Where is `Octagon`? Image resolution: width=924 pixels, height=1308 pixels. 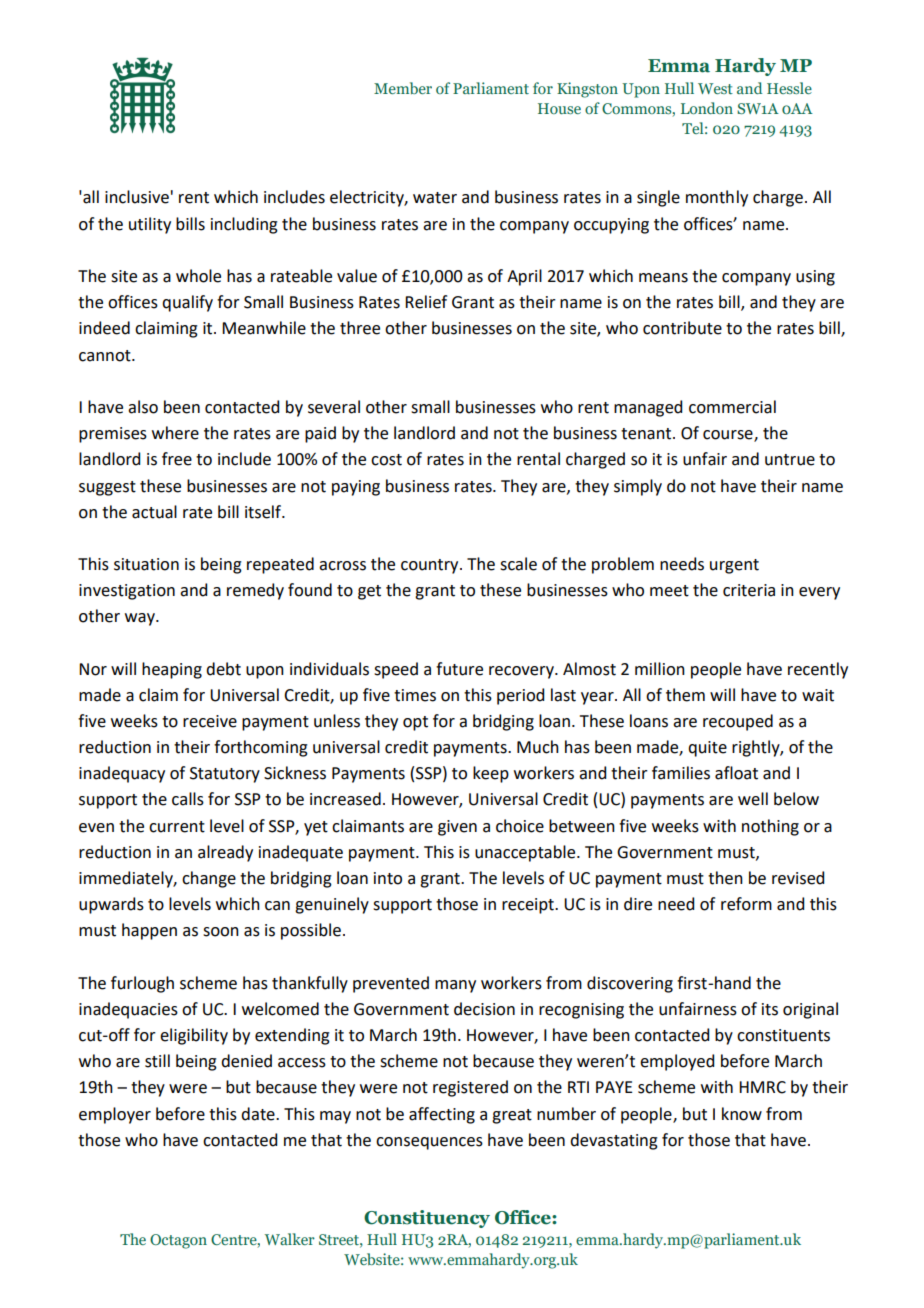
Octagon is located at coordinates (178, 1241).
